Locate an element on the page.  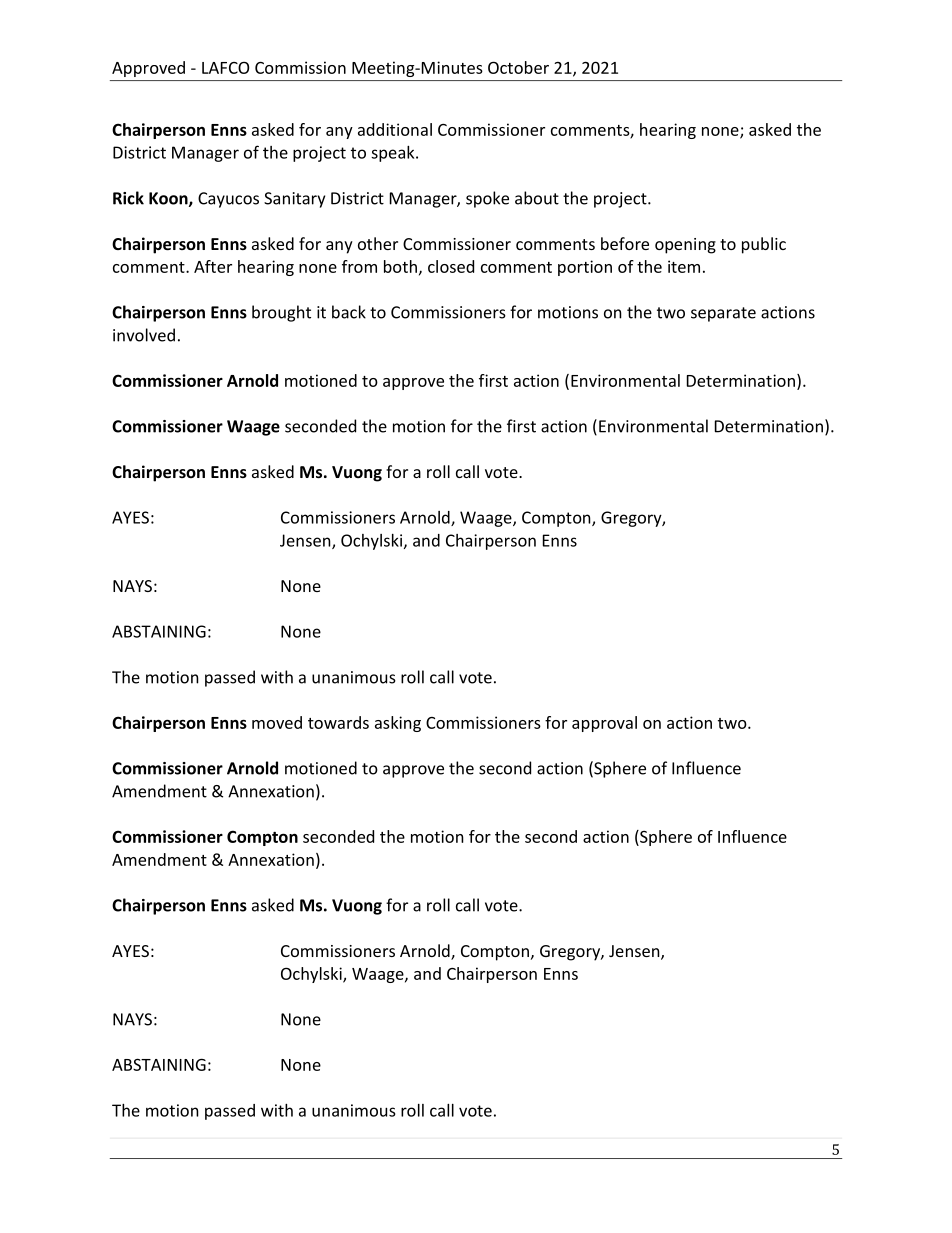
additional is located at coordinates (395, 129).
